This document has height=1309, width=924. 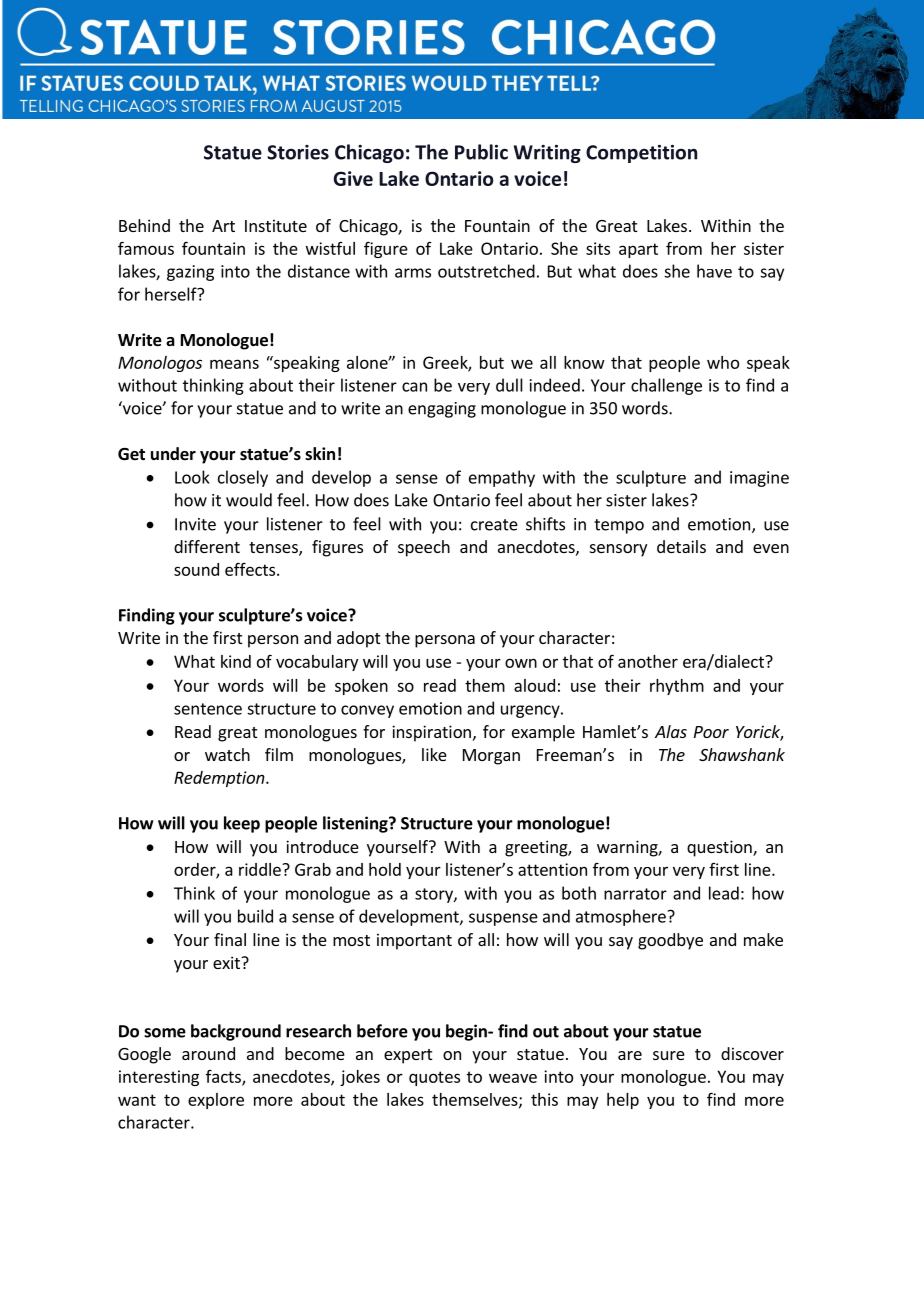 I want to click on Behind, so click(x=144, y=225).
